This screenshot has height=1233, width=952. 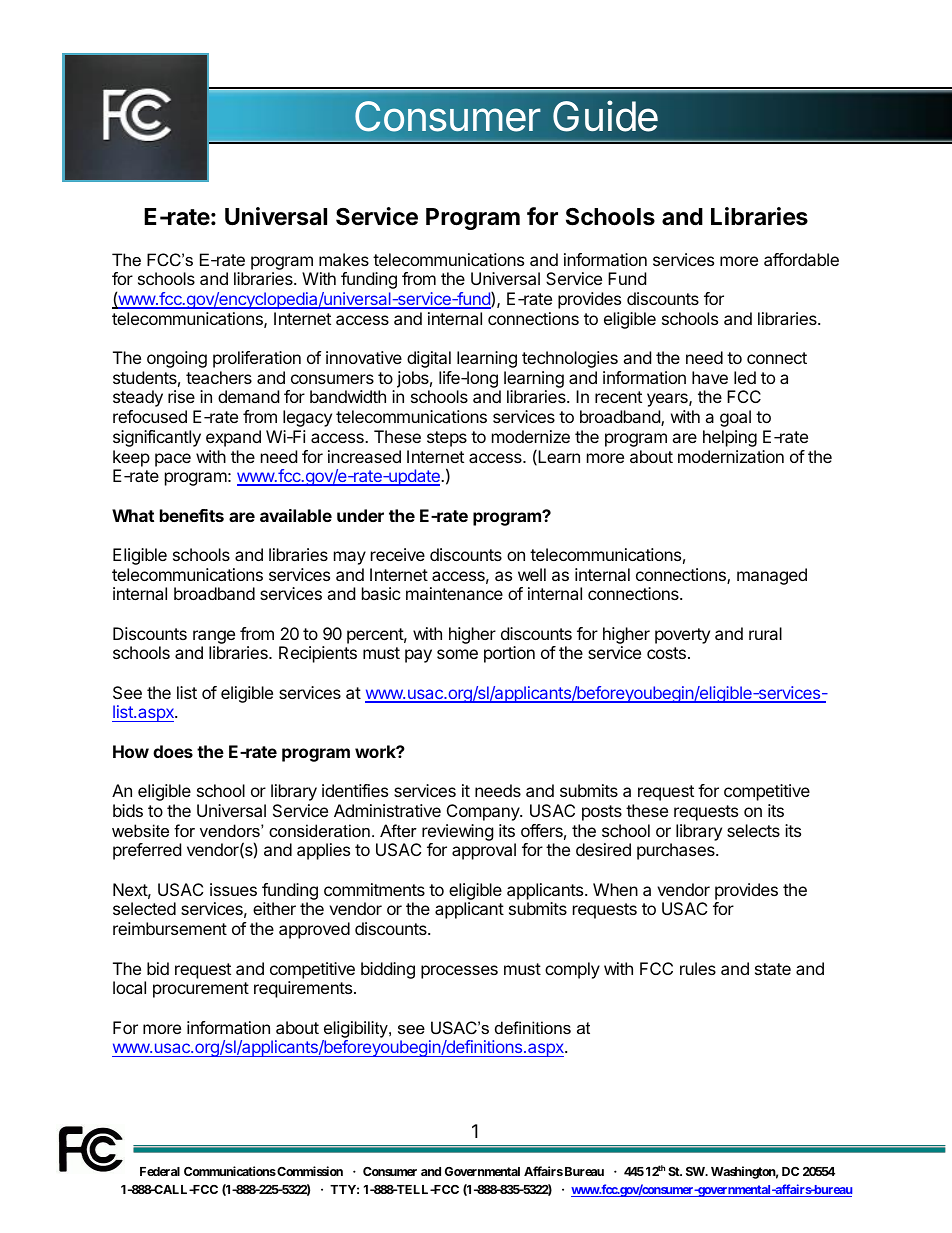 What do you see at coordinates (682, 636) in the screenshot?
I see `poverty` at bounding box center [682, 636].
